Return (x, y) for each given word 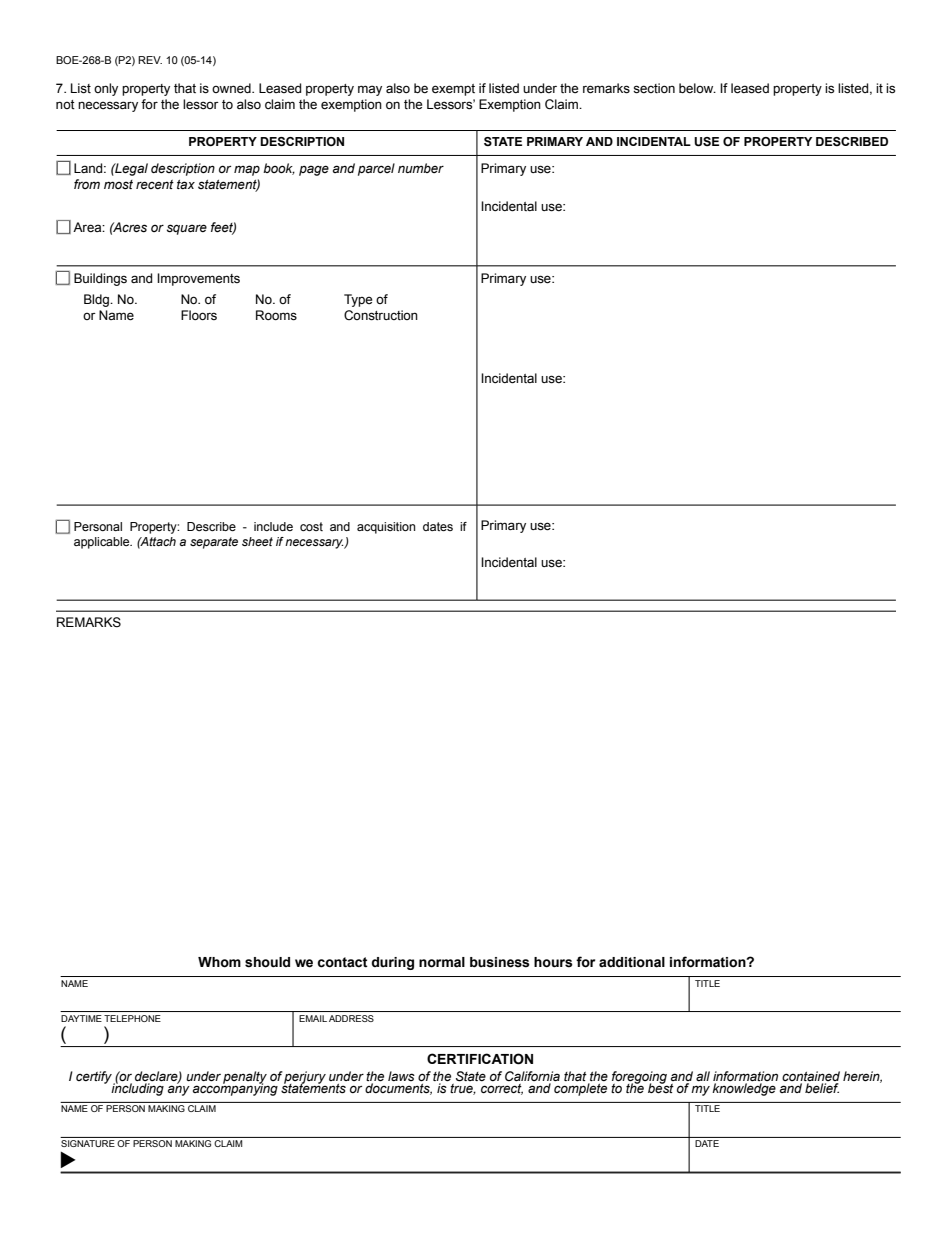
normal (442, 962)
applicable (103, 543)
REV (150, 60)
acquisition (386, 528)
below (697, 88)
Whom (219, 962)
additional (632, 962)
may (370, 90)
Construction (381, 315)
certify (95, 1078)
